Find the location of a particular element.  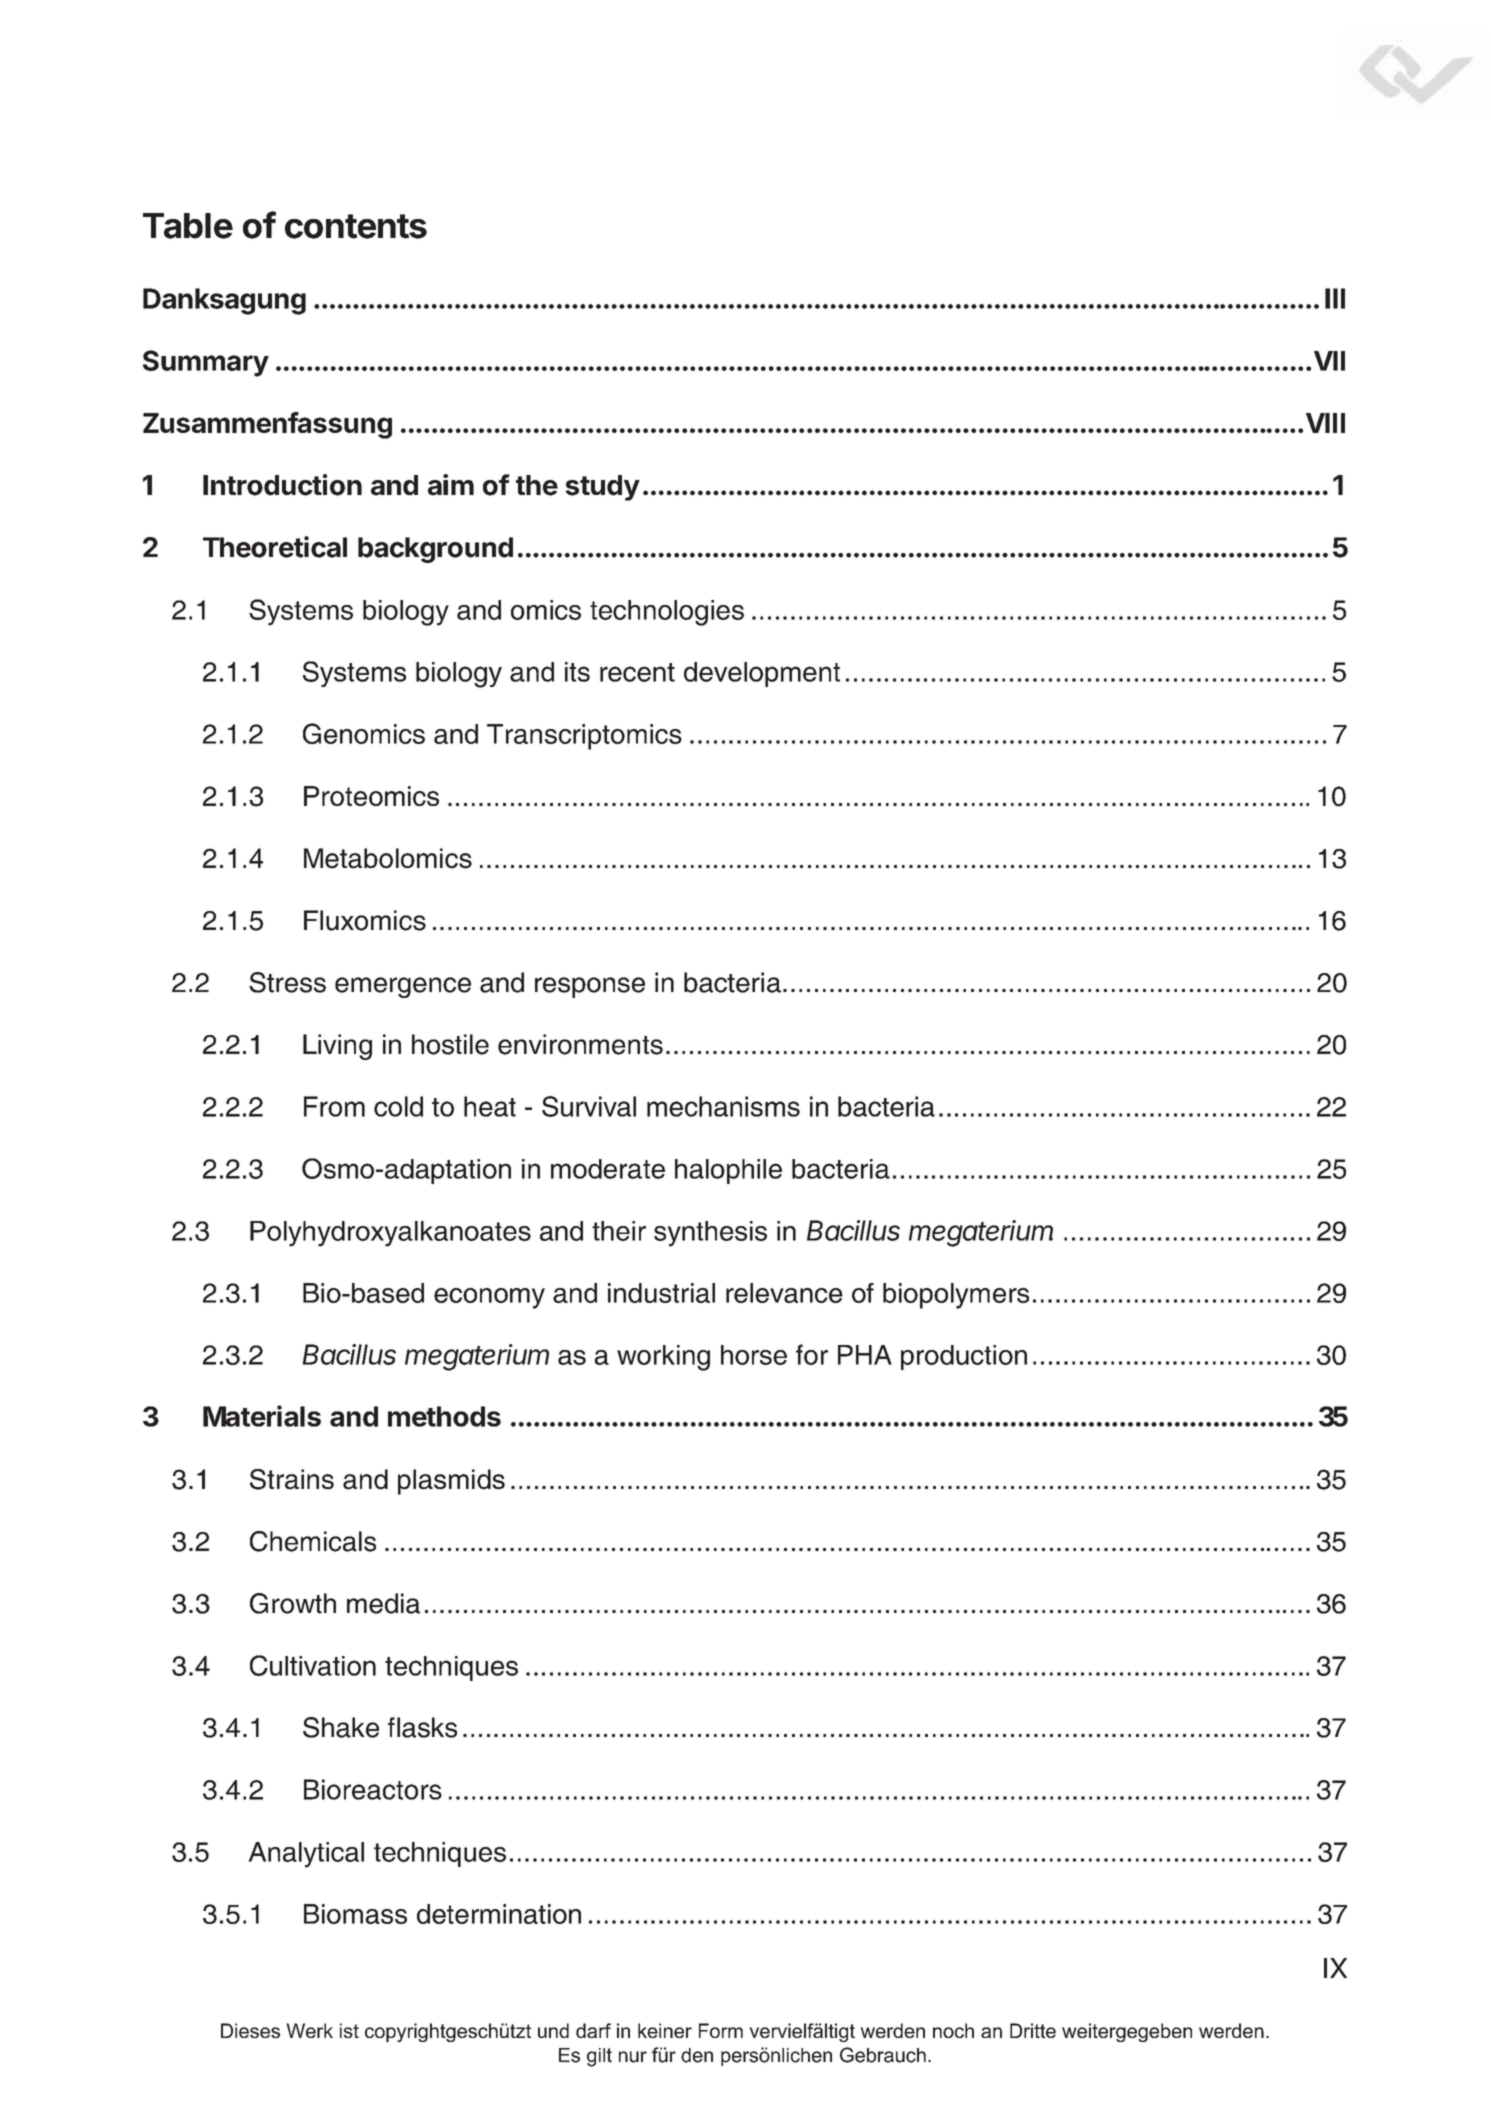

Theoretical is located at coordinates (275, 547).
